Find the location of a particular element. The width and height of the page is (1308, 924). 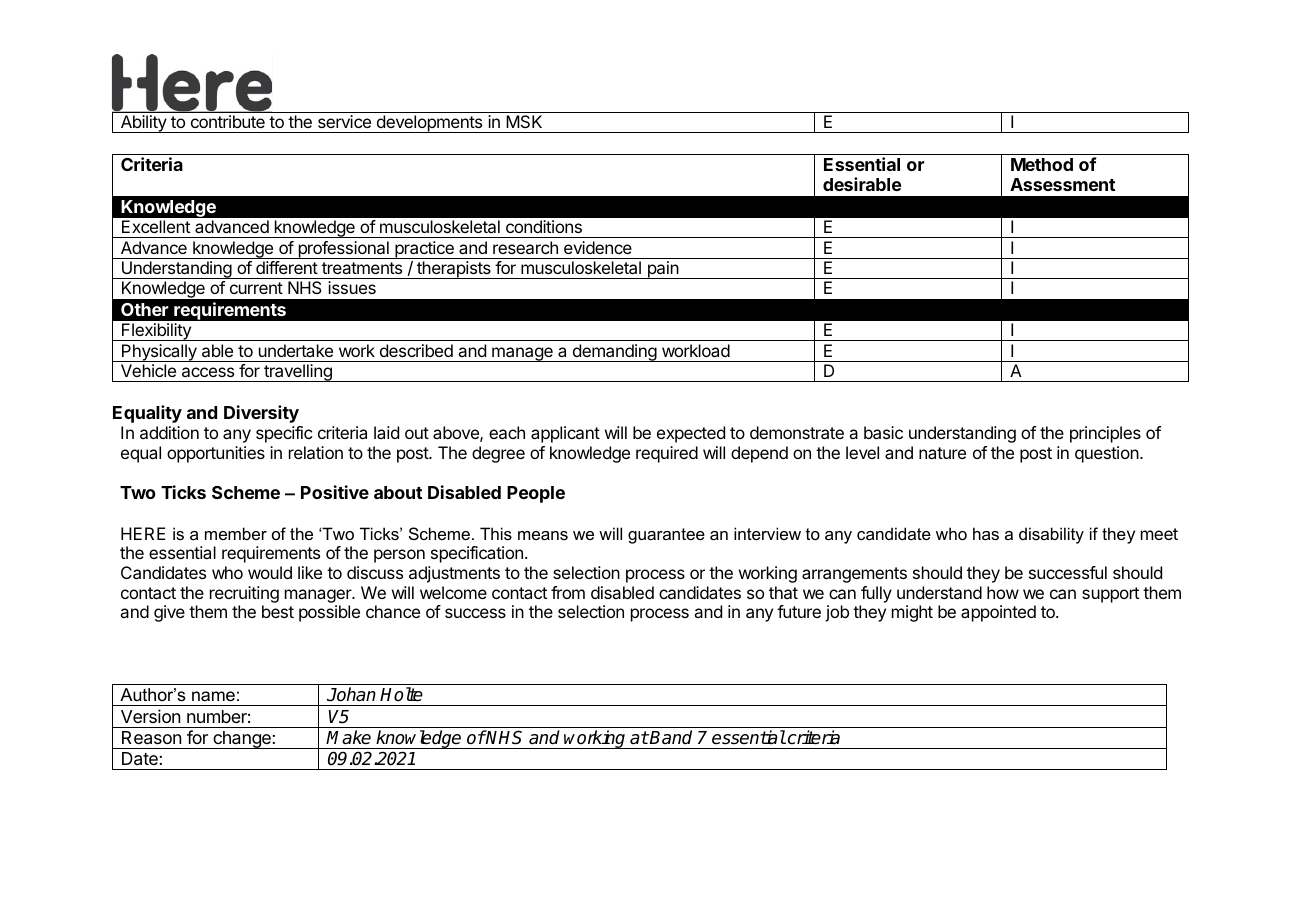

developments is located at coordinates (429, 124).
